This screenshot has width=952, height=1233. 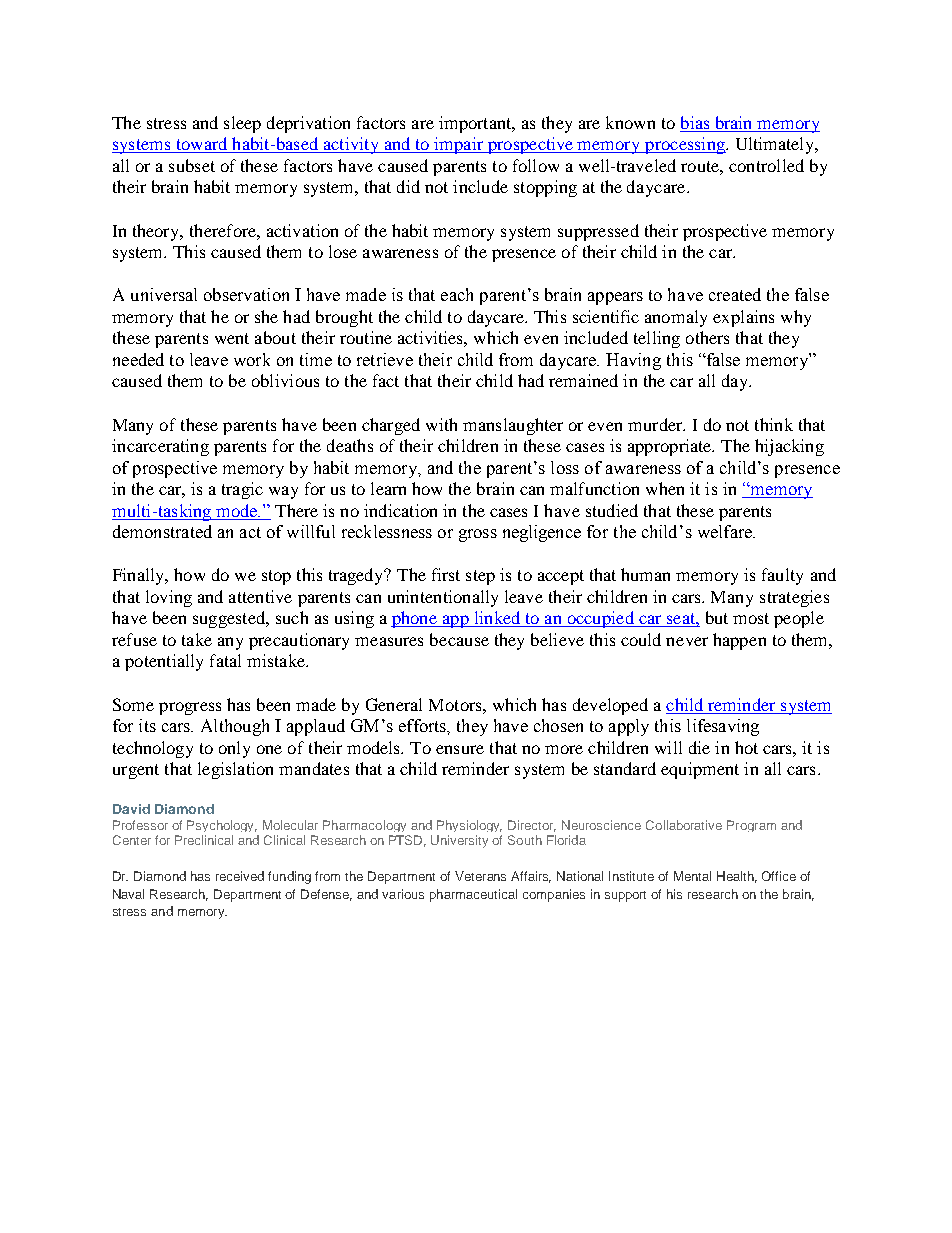 What do you see at coordinates (201, 145) in the screenshot?
I see `toward` at bounding box center [201, 145].
